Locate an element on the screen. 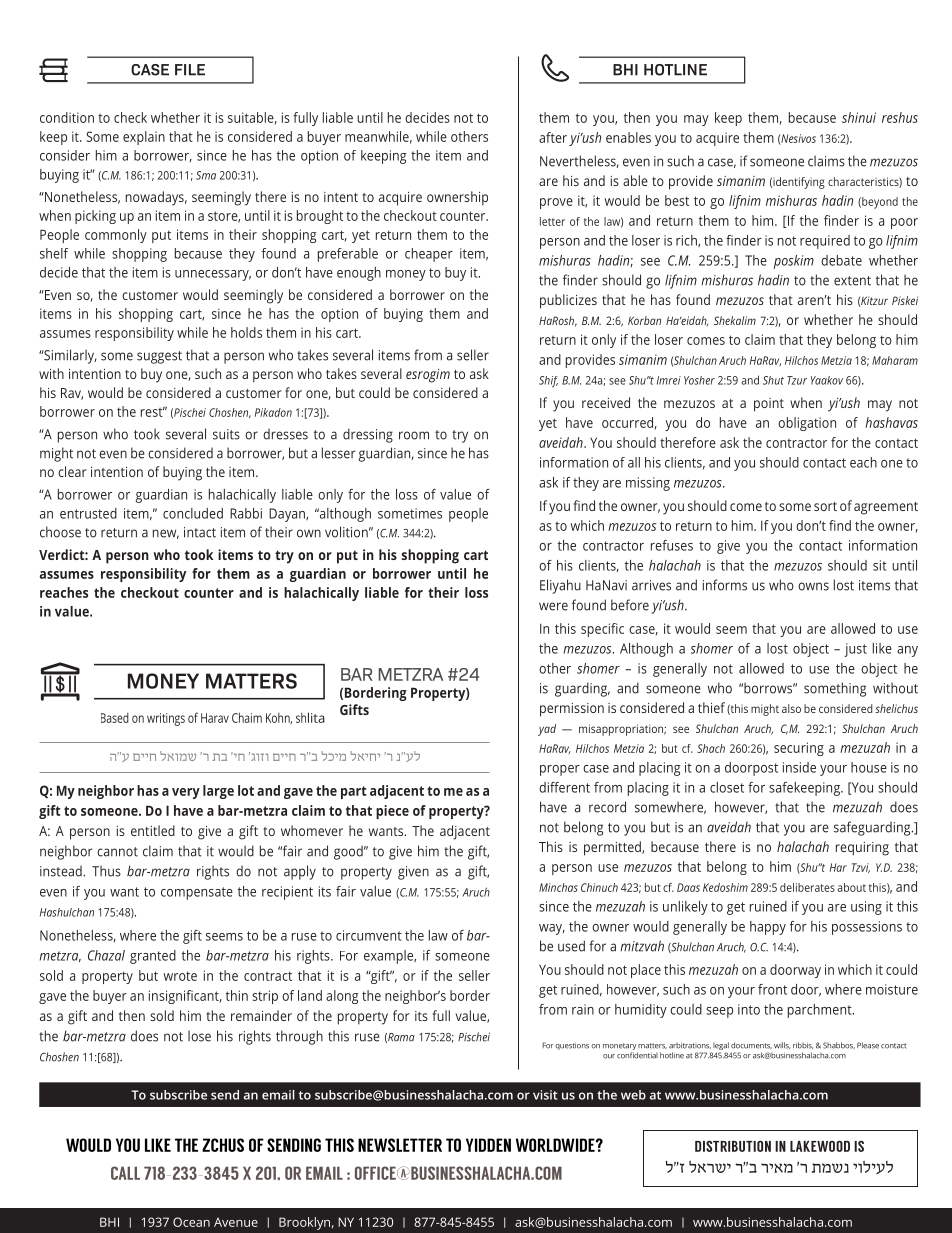 This screenshot has width=952, height=1233. YIDDEN is located at coordinates (488, 1145).
